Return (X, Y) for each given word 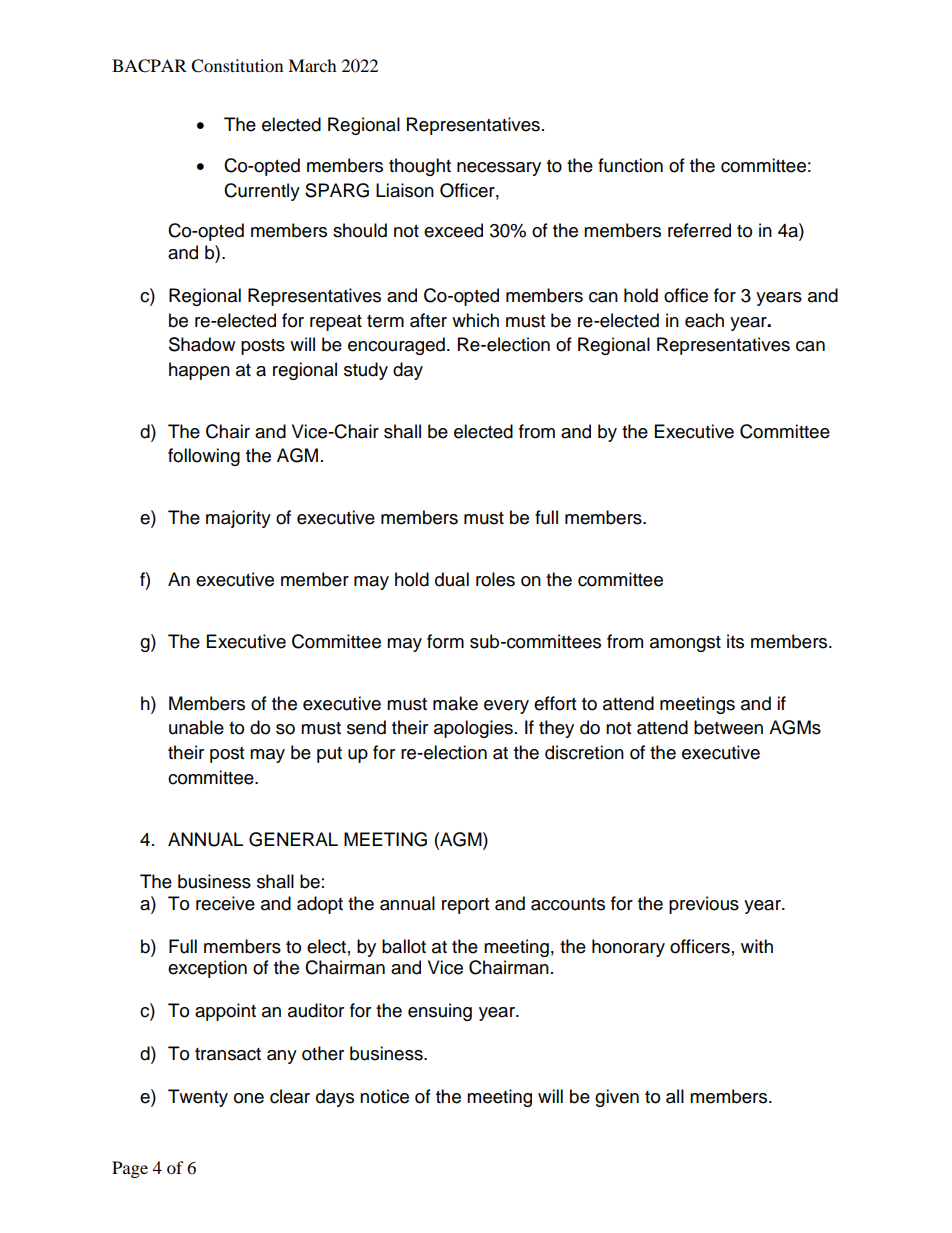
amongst (685, 644)
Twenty (198, 1098)
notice (384, 1096)
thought (420, 167)
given (617, 1098)
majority (238, 519)
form (445, 641)
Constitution (237, 66)
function (630, 165)
